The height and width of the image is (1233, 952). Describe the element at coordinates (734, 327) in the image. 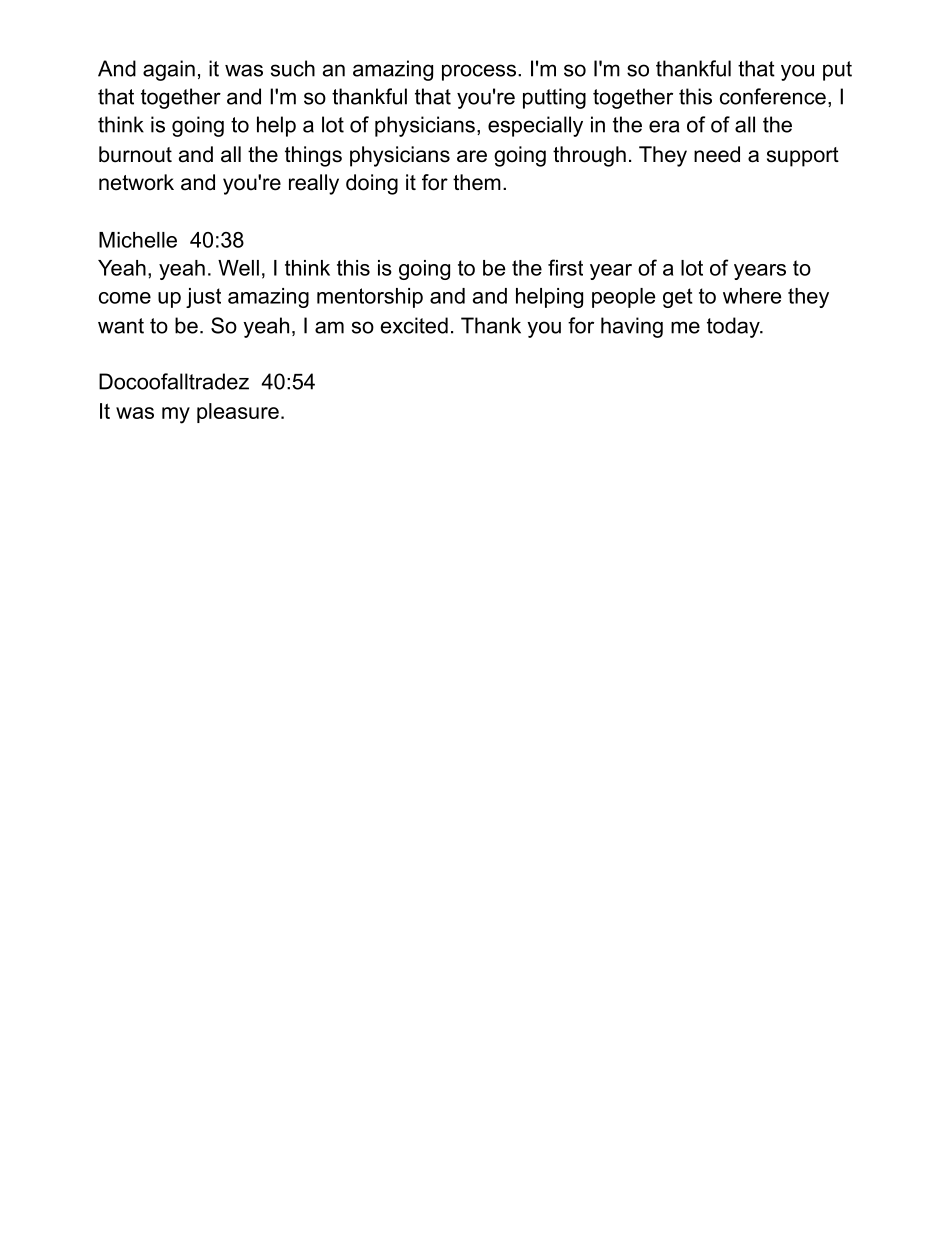

I see `today` at that location.
